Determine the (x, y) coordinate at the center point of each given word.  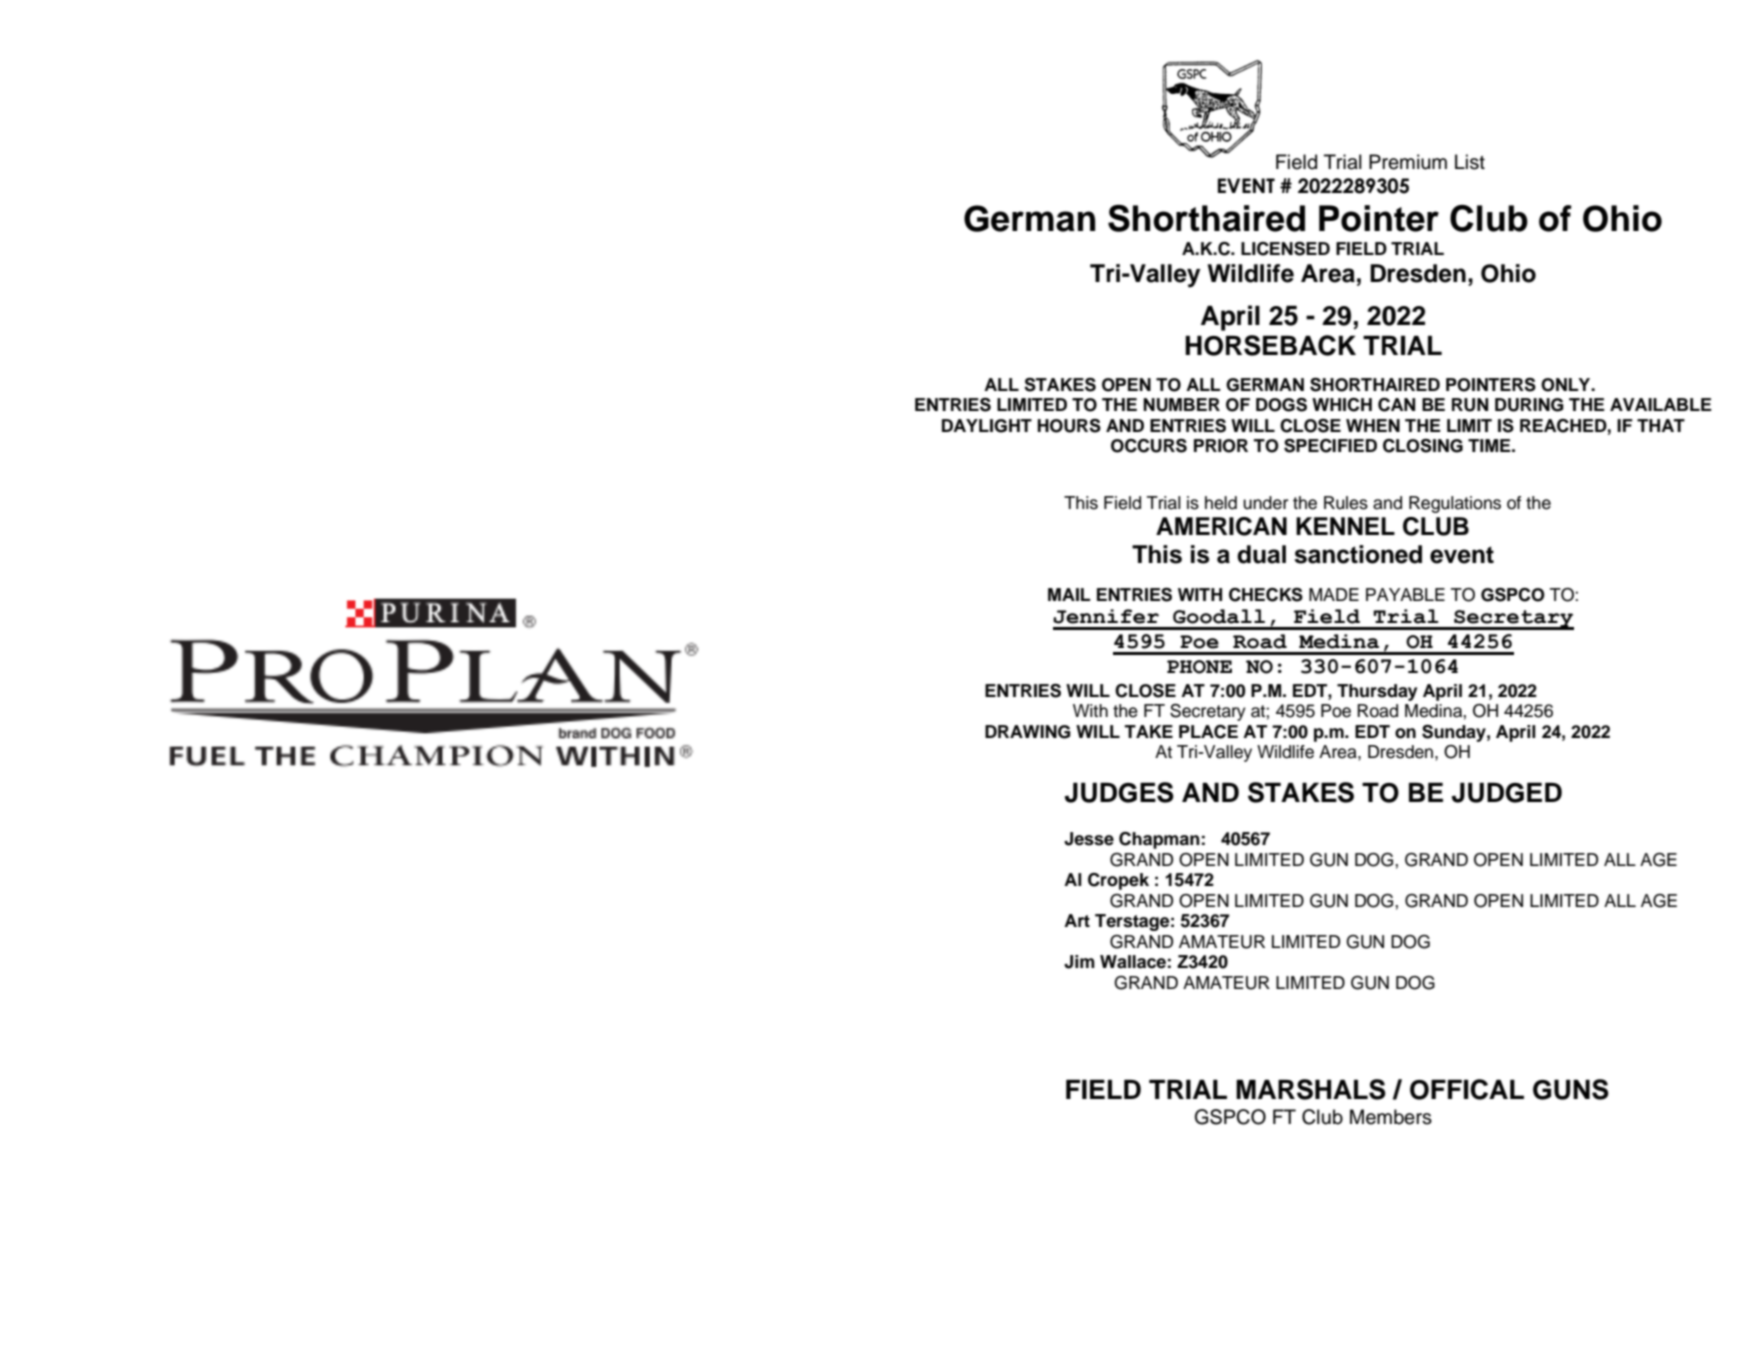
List (1470, 162)
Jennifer (1106, 616)
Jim (1079, 962)
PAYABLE (1405, 594)
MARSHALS (1311, 1089)
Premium (1408, 162)
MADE (1334, 594)
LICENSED (1285, 249)
